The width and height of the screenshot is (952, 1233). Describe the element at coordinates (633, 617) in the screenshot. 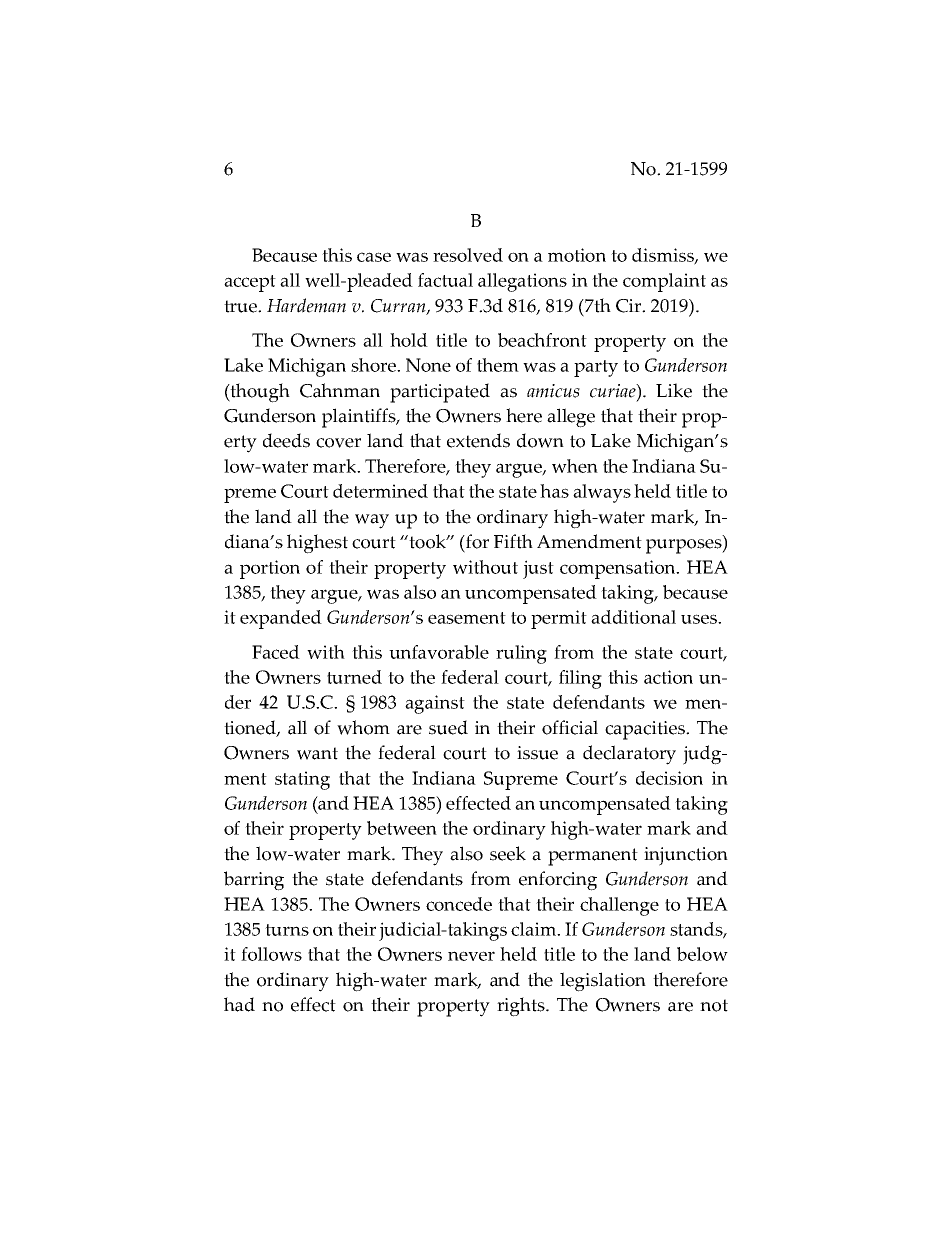

I see `additional` at that location.
